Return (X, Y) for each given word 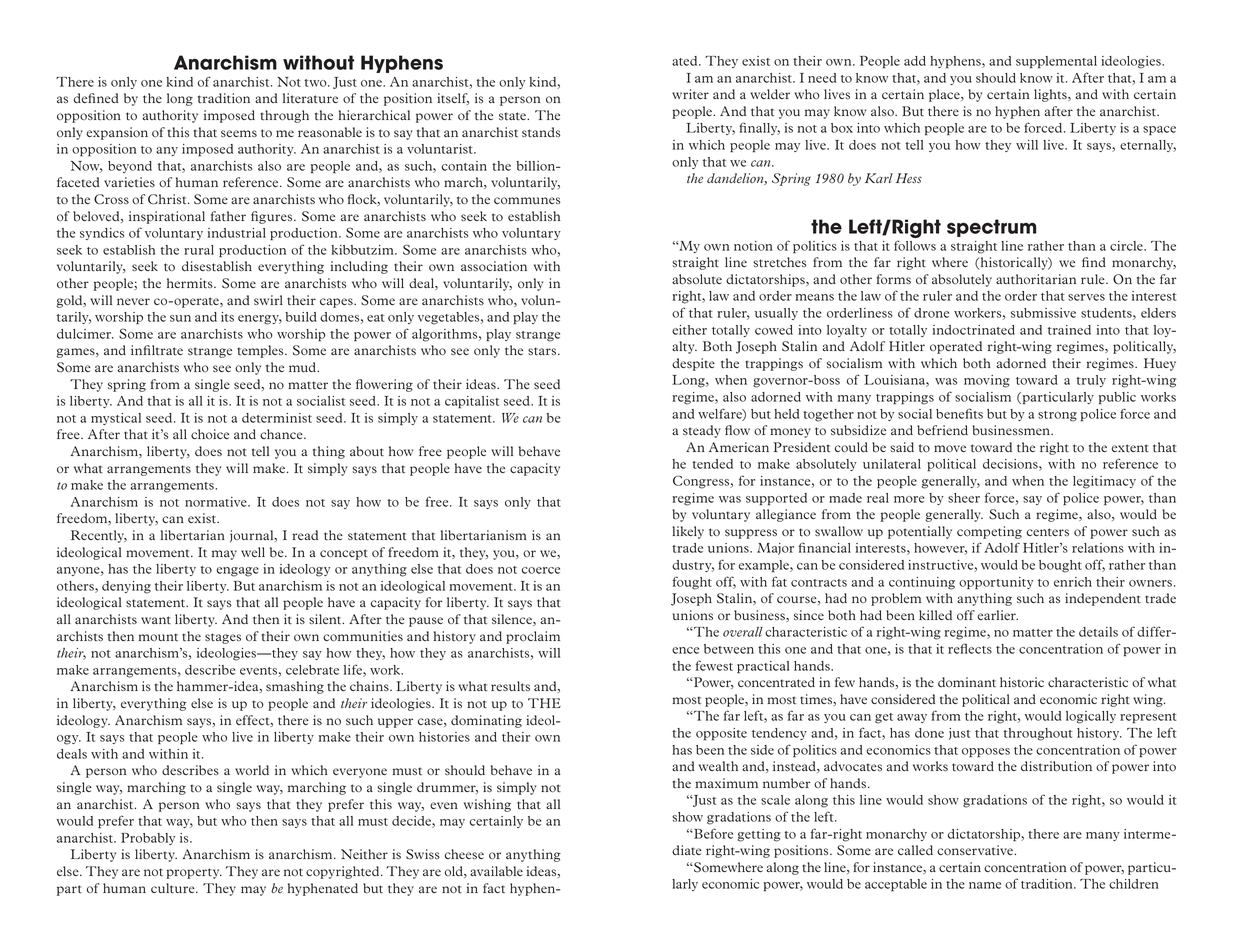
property (194, 873)
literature (310, 98)
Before (712, 833)
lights (1051, 95)
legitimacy (1104, 482)
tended (712, 464)
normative (217, 502)
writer (690, 94)
